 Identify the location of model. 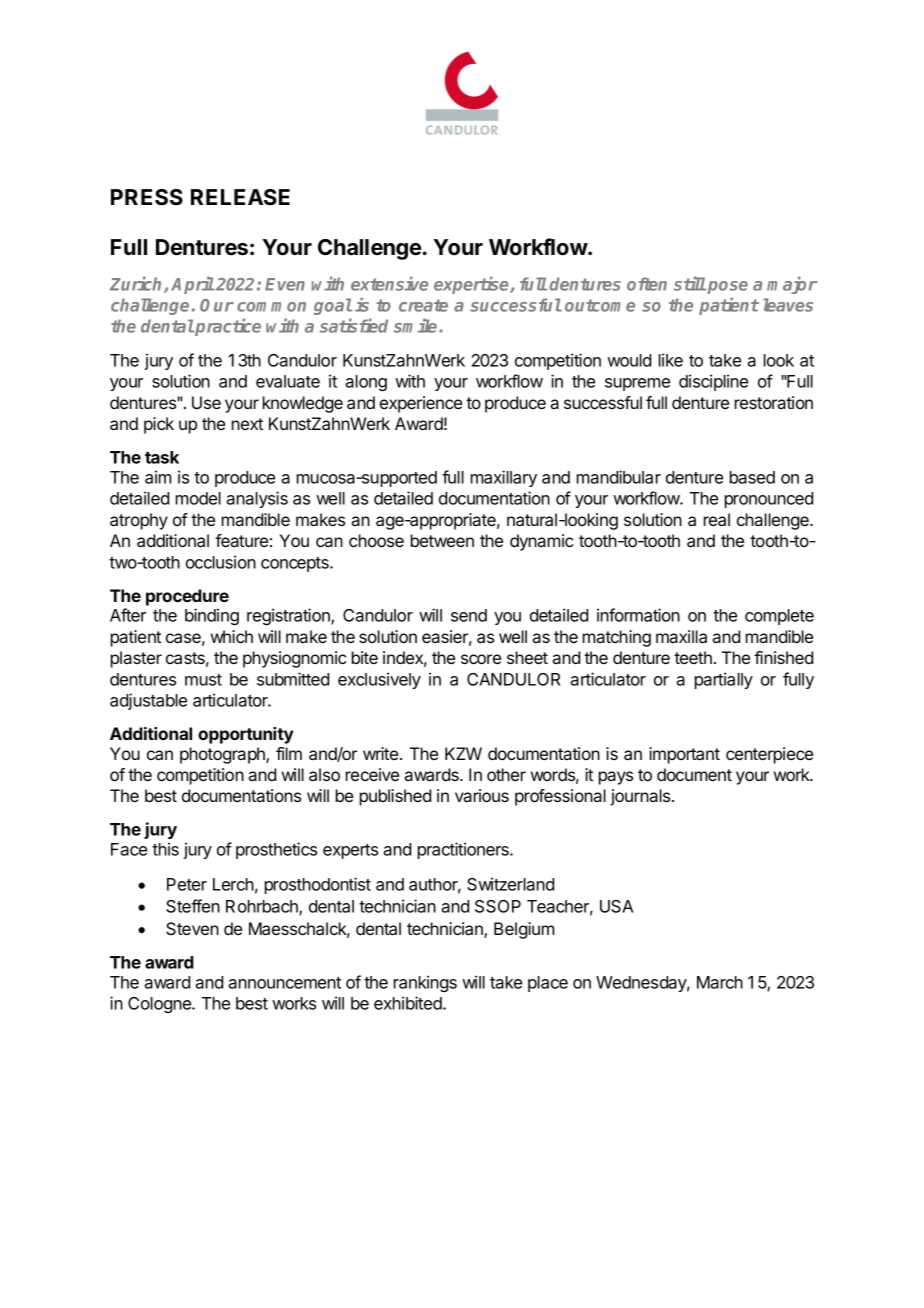
(198, 498).
